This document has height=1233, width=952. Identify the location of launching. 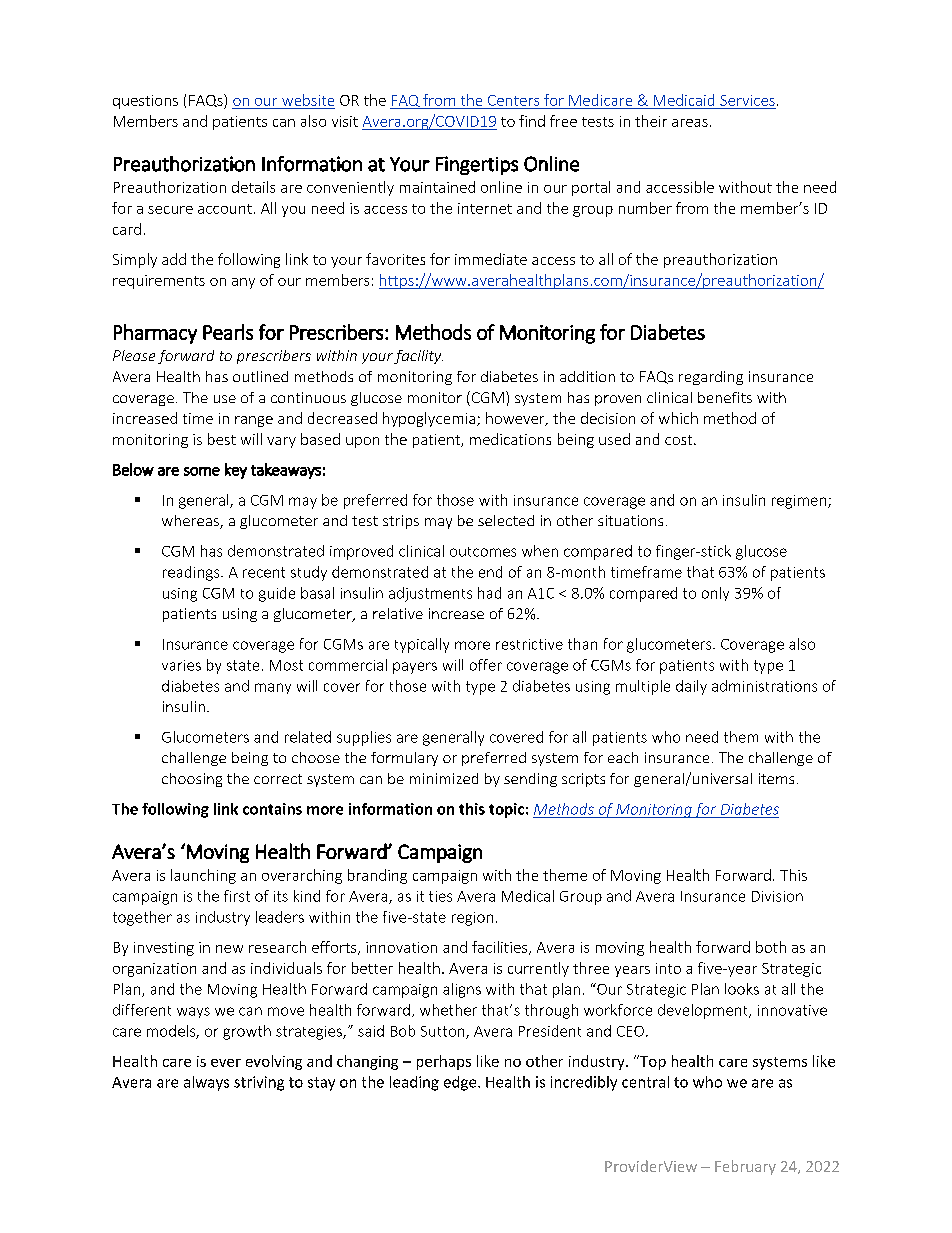
(203, 876).
